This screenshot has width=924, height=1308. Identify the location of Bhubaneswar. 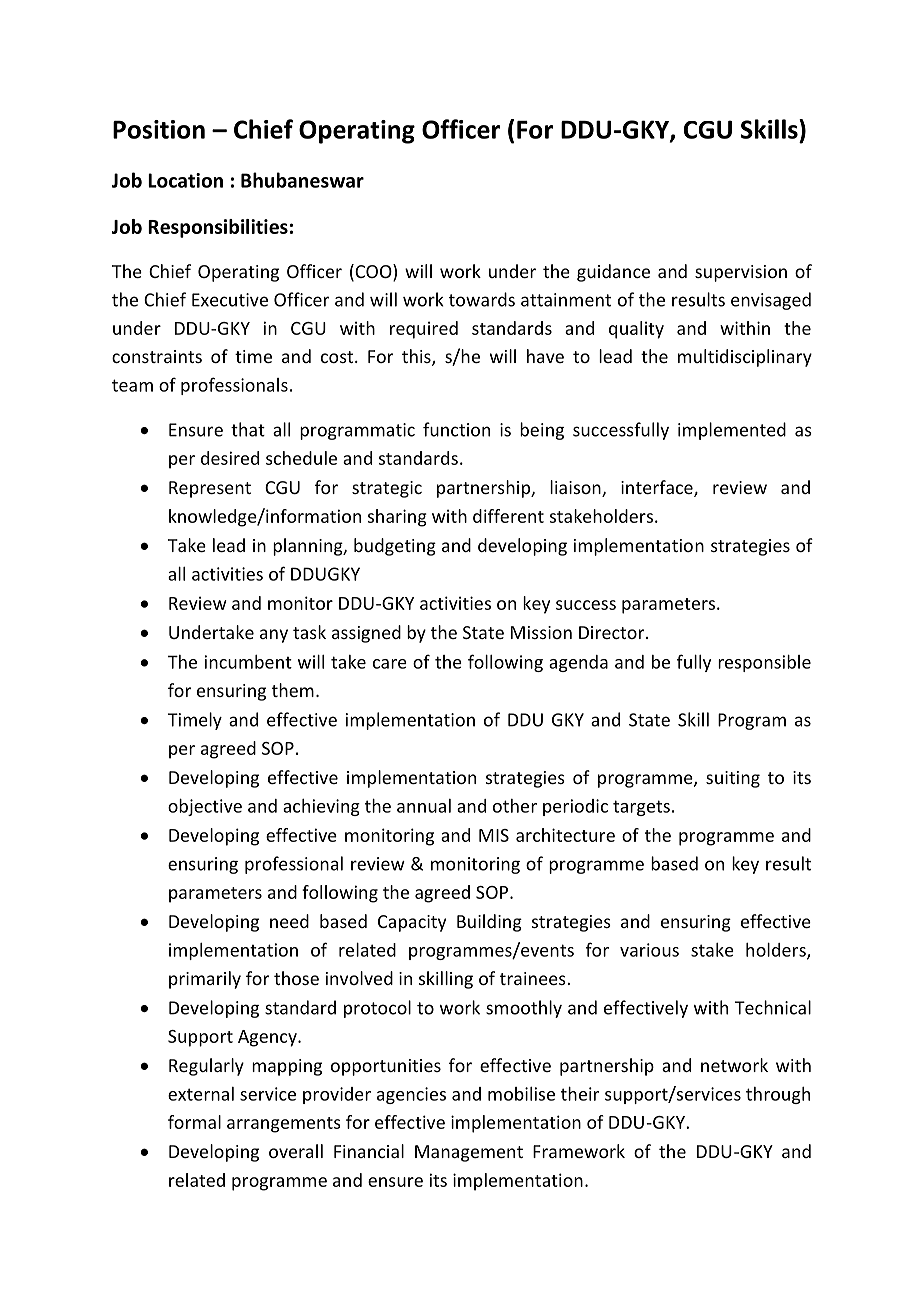
(302, 180).
